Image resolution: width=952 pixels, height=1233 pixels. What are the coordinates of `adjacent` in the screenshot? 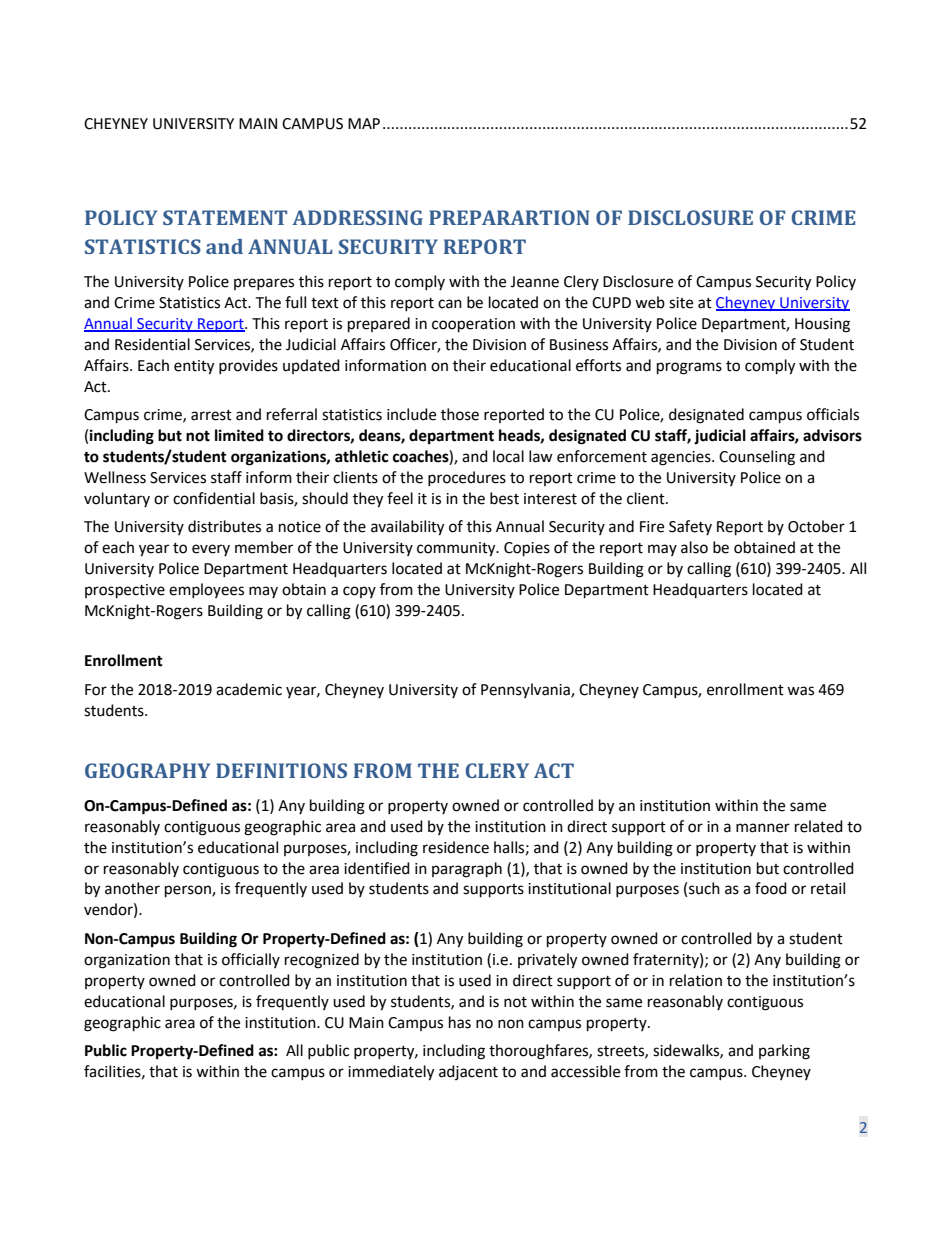 It's located at (468, 1072).
